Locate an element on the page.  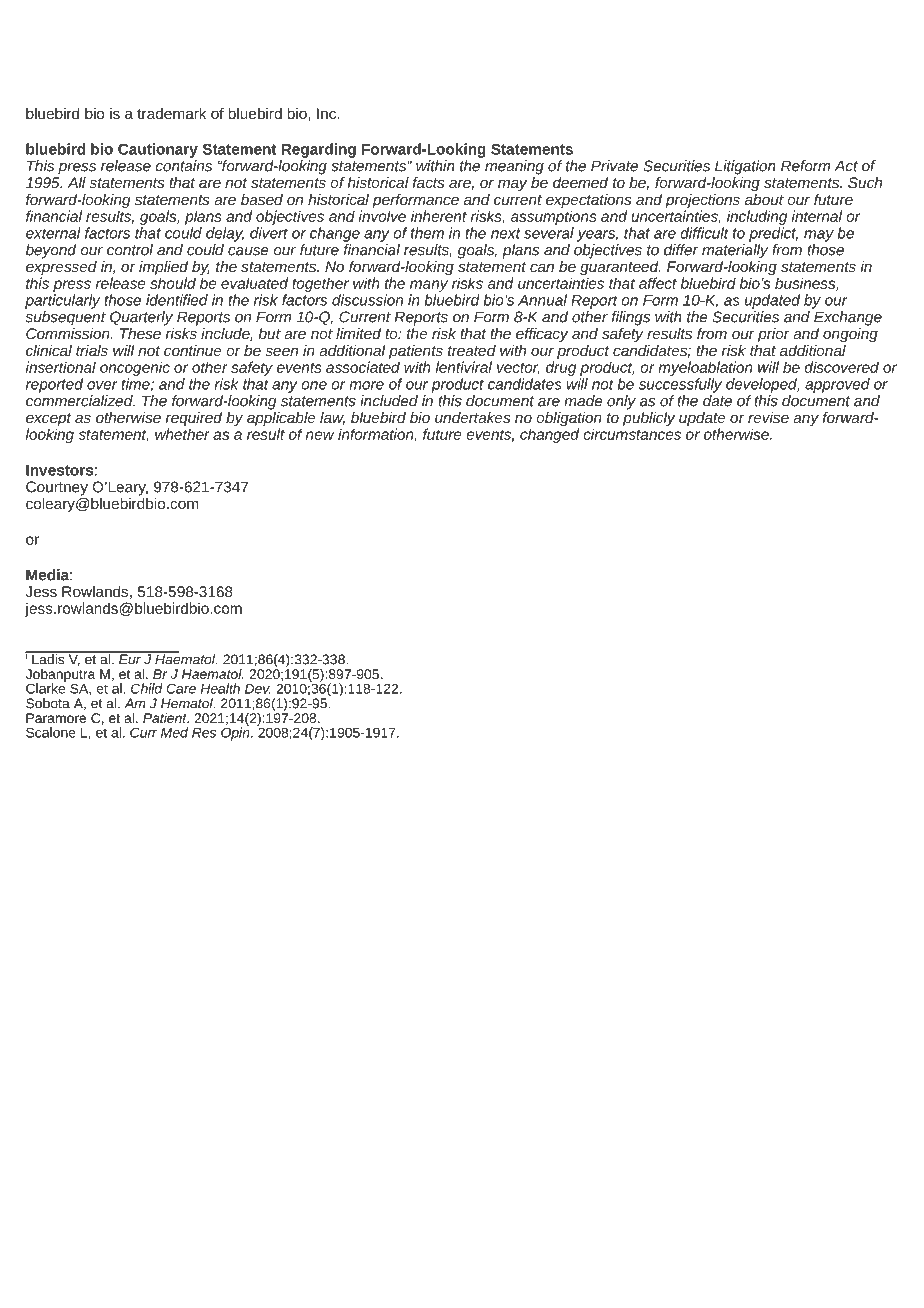
Health is located at coordinates (220, 688).
